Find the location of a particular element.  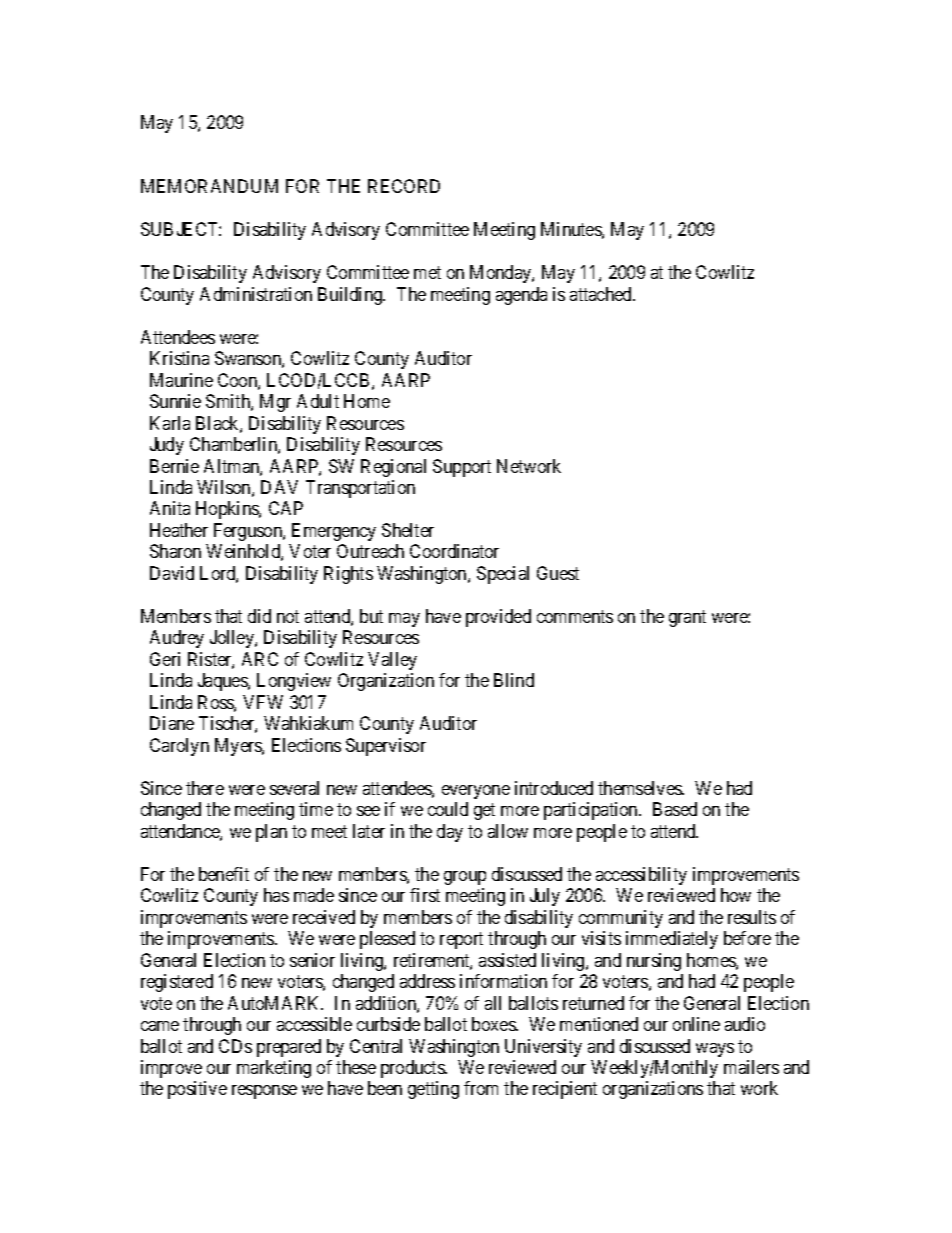

Support is located at coordinates (462, 468).
